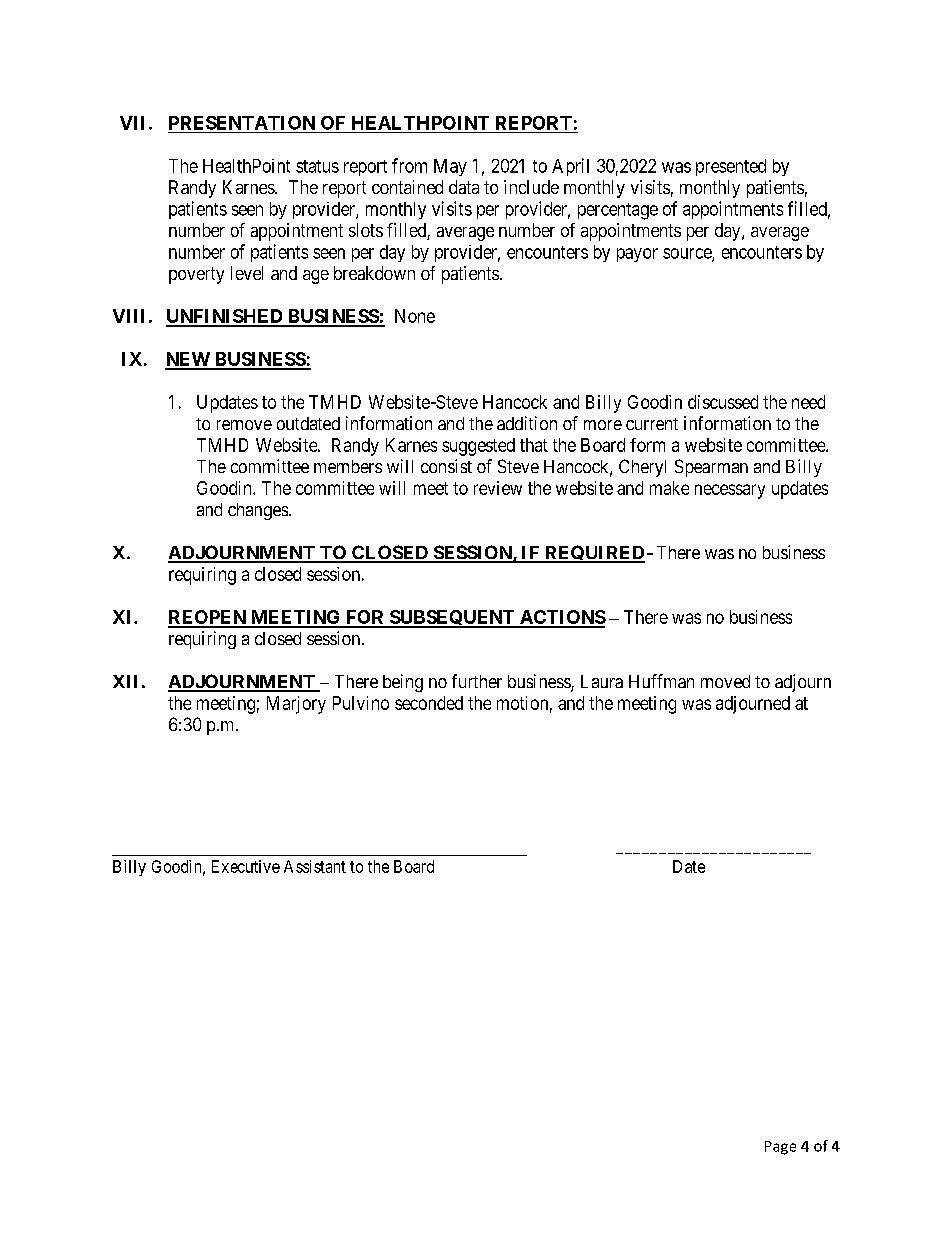 The width and height of the screenshot is (952, 1233). What do you see at coordinates (429, 703) in the screenshot?
I see `seconded` at bounding box center [429, 703].
